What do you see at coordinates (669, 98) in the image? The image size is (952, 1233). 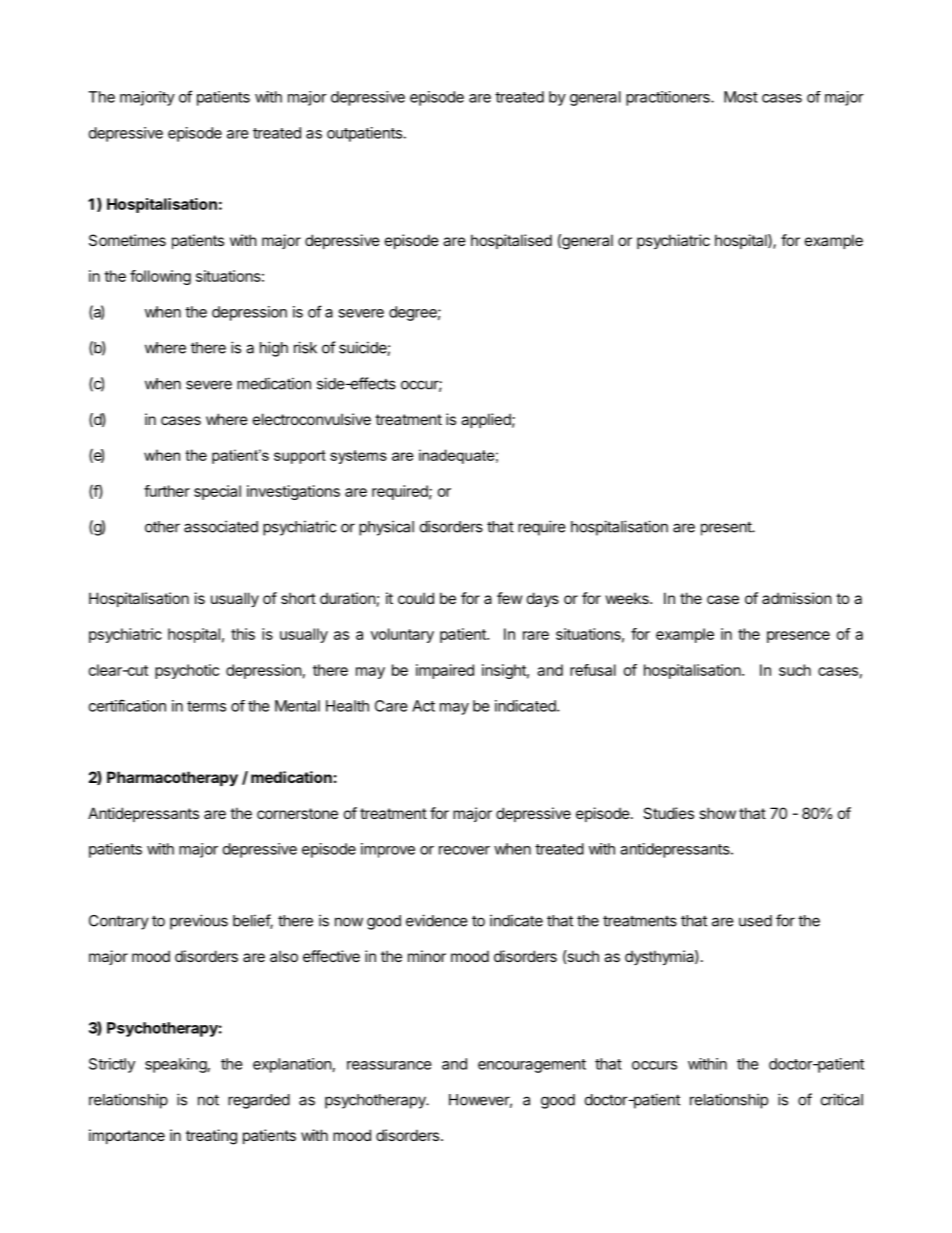 I see `practitioners` at bounding box center [669, 98].
